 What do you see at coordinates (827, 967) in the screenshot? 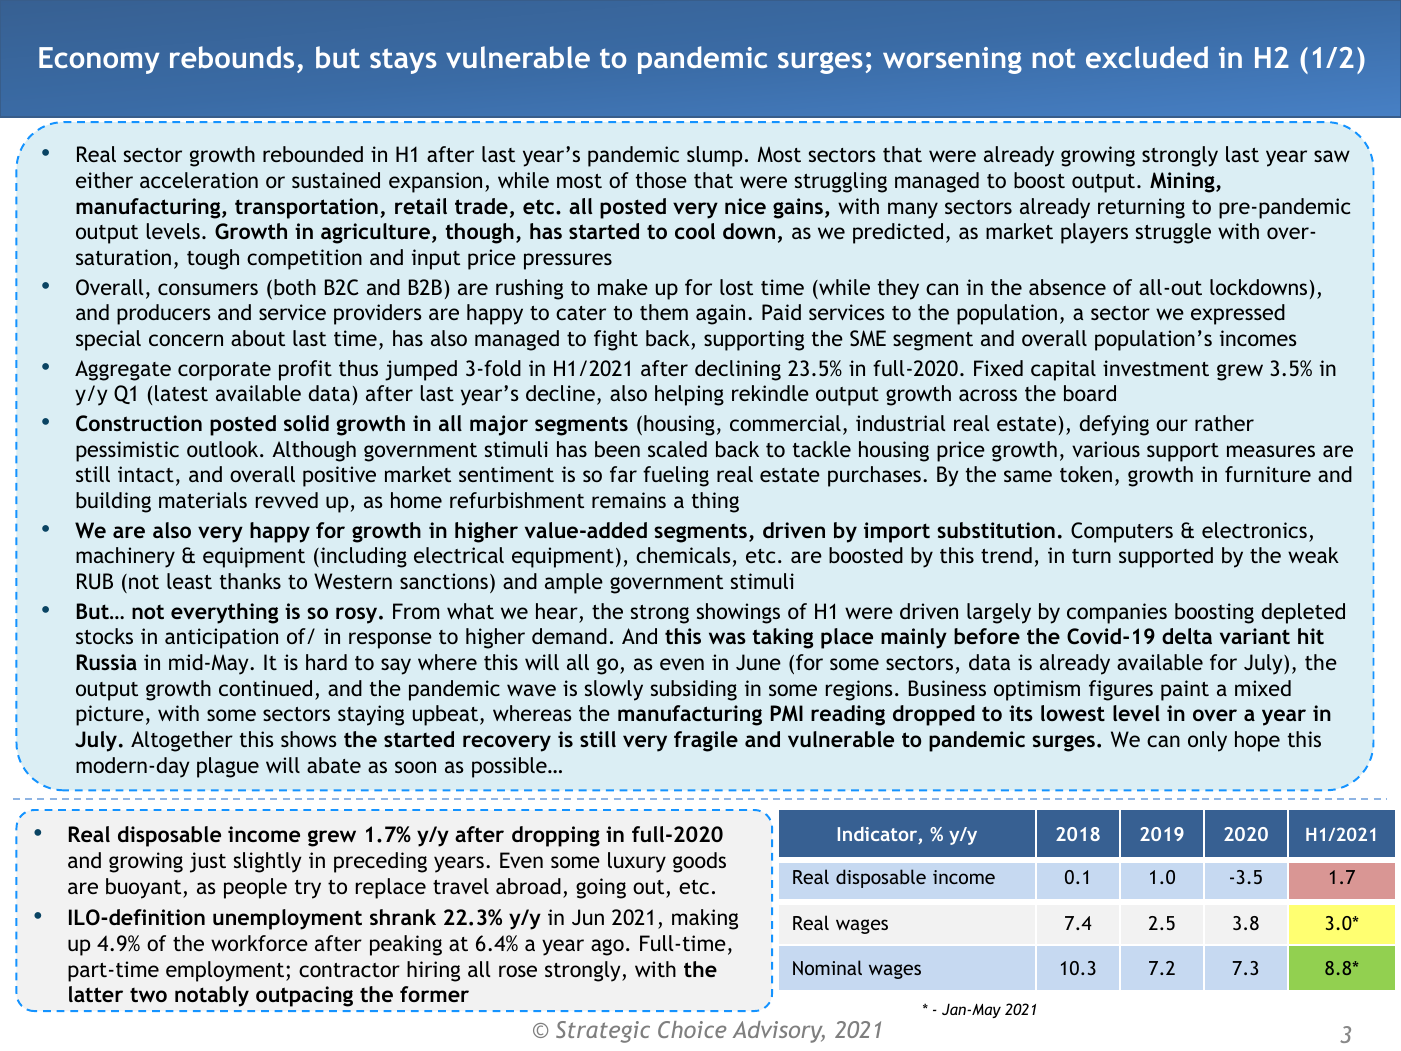
I see `Nominal` at bounding box center [827, 967].
